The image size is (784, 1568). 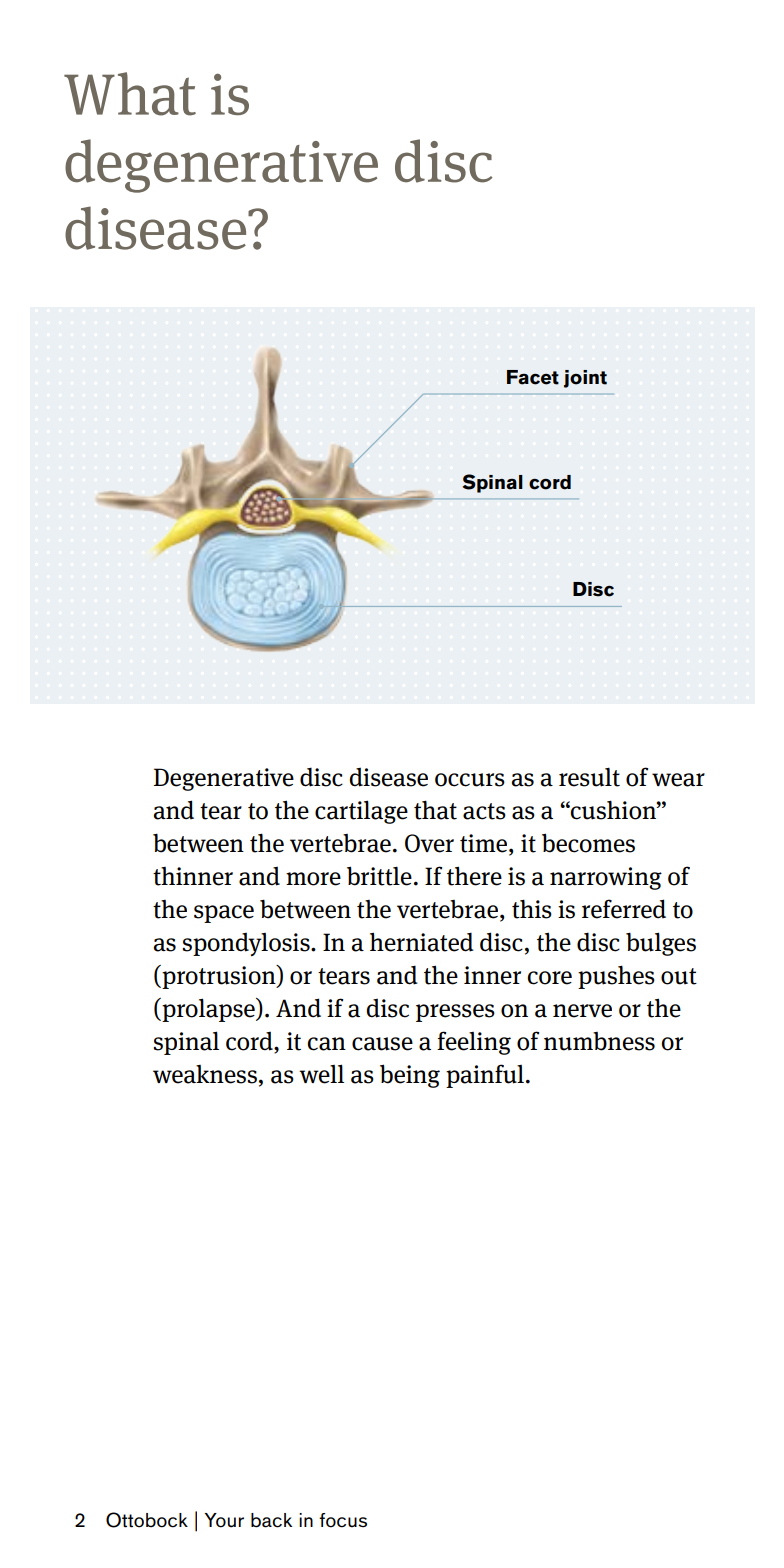 What do you see at coordinates (205, 1074) in the screenshot?
I see `weakness` at bounding box center [205, 1074].
